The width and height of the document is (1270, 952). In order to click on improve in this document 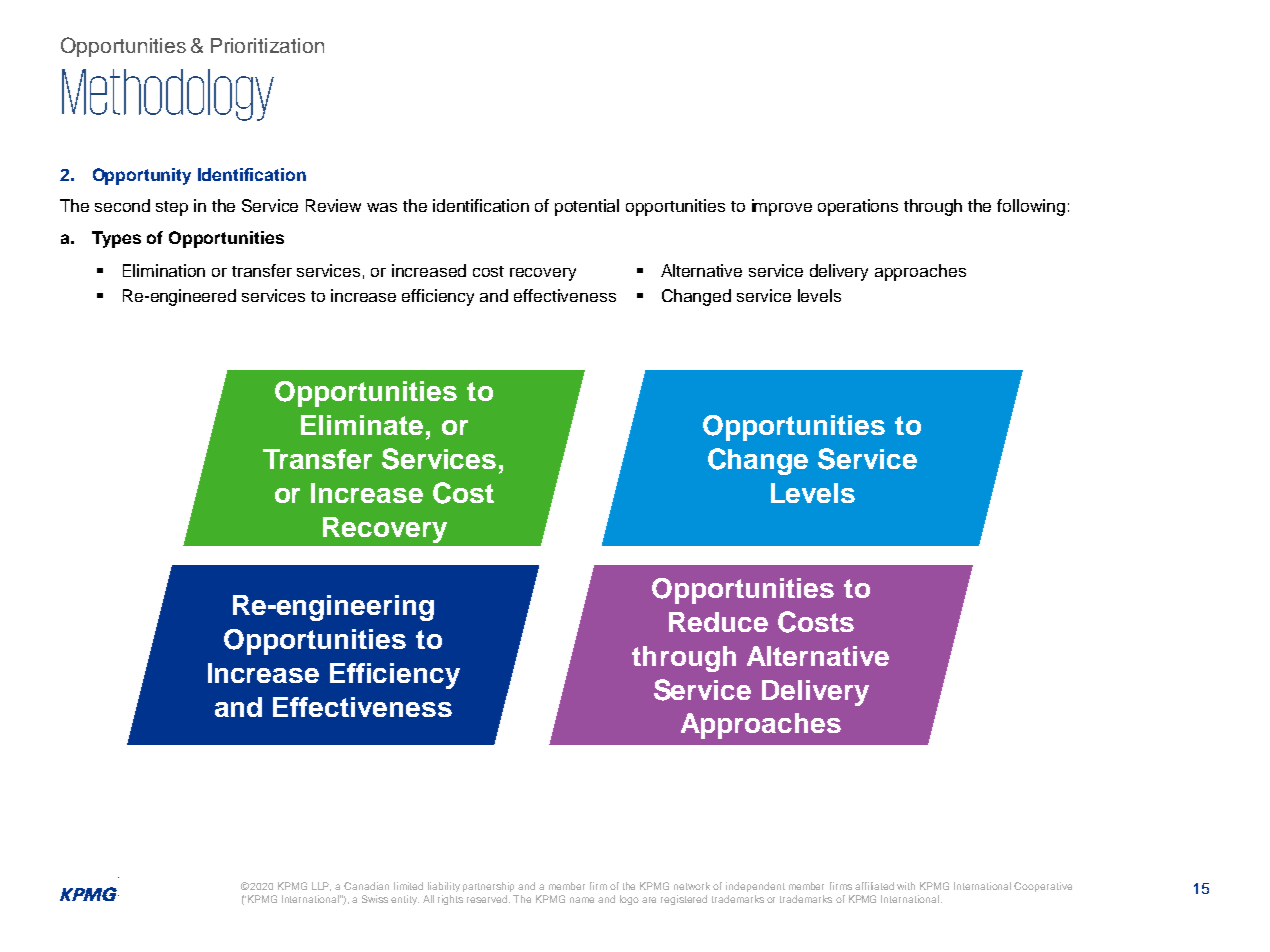, I will do `click(782, 207)`.
